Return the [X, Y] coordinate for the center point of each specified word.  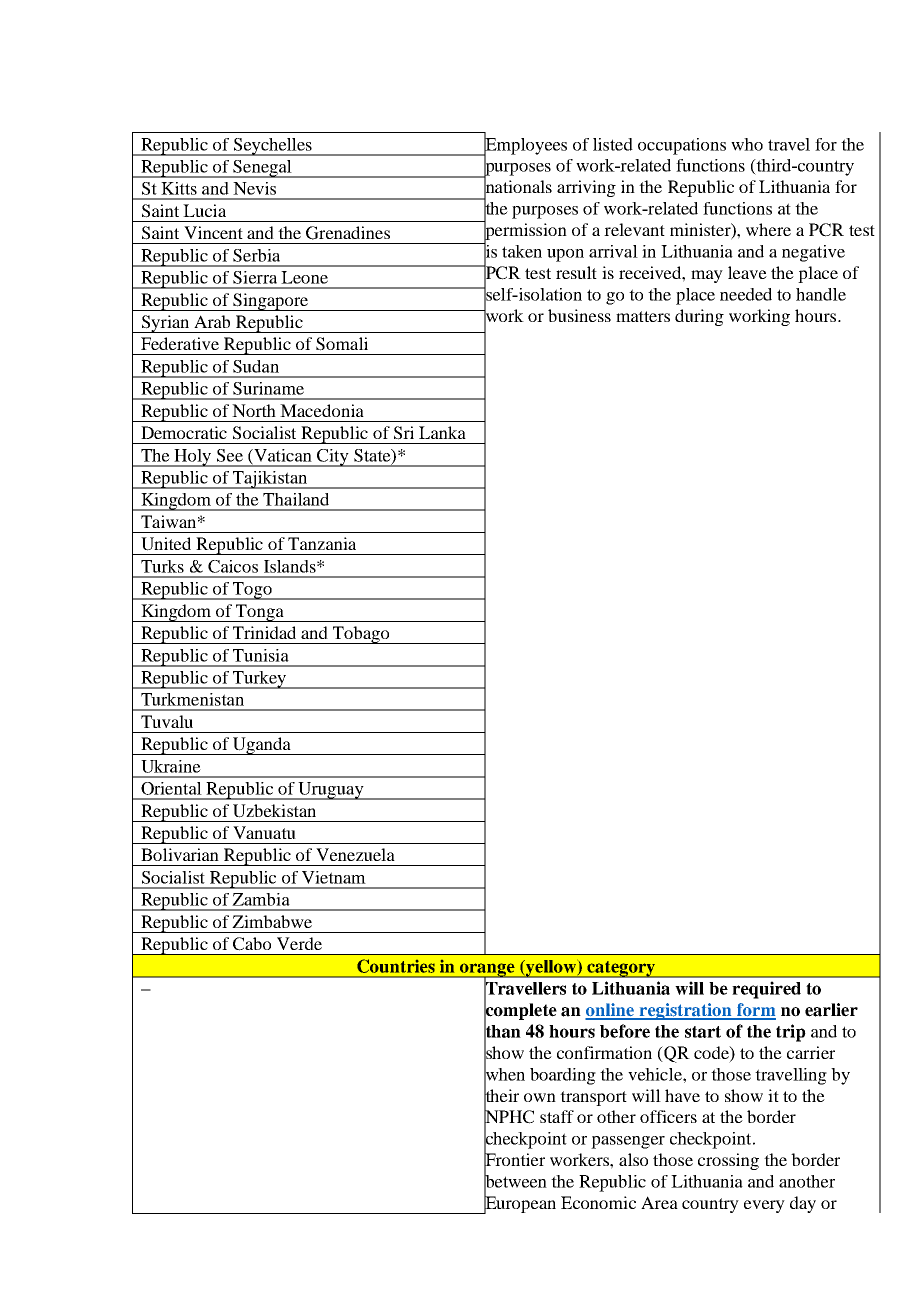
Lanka [442, 432]
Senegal [262, 169]
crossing [728, 1161]
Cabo [252, 944]
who [747, 144]
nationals [518, 187]
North [254, 410]
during [699, 317]
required [766, 990]
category [621, 969]
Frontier [514, 1160]
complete [520, 1011]
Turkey [259, 680]
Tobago [361, 635]
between [515, 1181]
